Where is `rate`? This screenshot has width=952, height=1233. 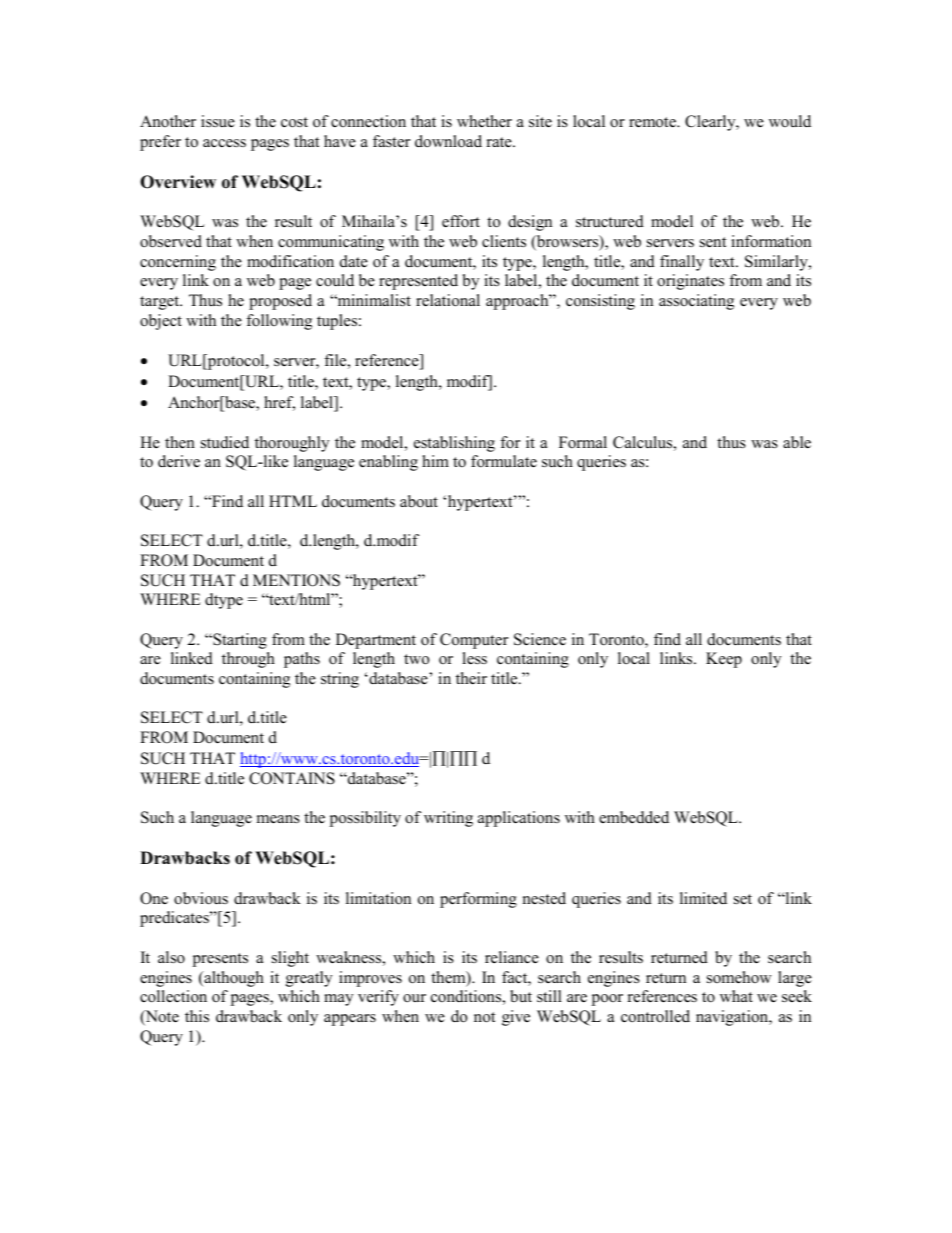 rate is located at coordinates (500, 142).
